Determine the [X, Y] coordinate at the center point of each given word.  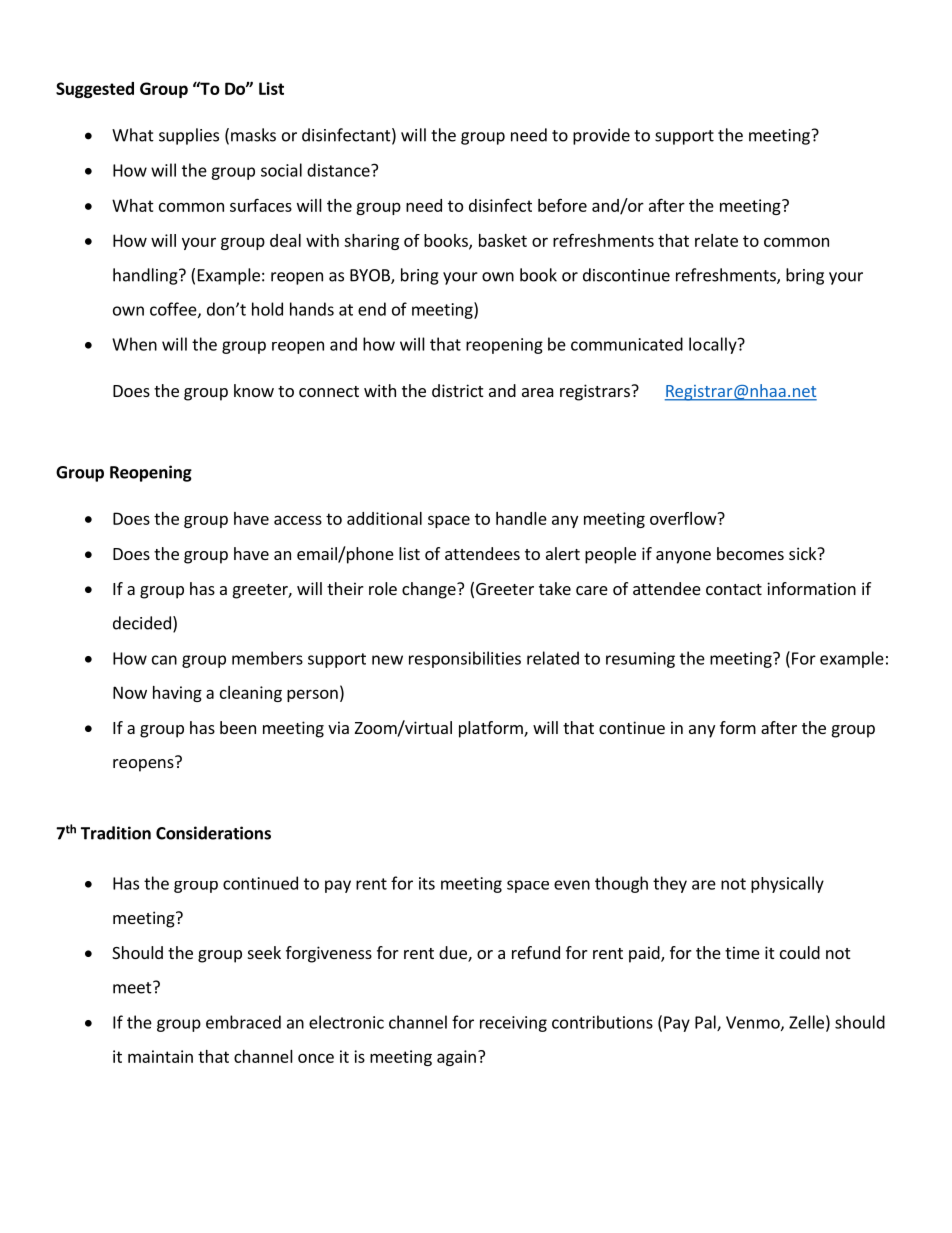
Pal [706, 1023]
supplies [189, 136]
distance [339, 170]
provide [601, 136]
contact [734, 589]
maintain [160, 1056]
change [430, 590]
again [456, 1058]
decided [142, 623]
